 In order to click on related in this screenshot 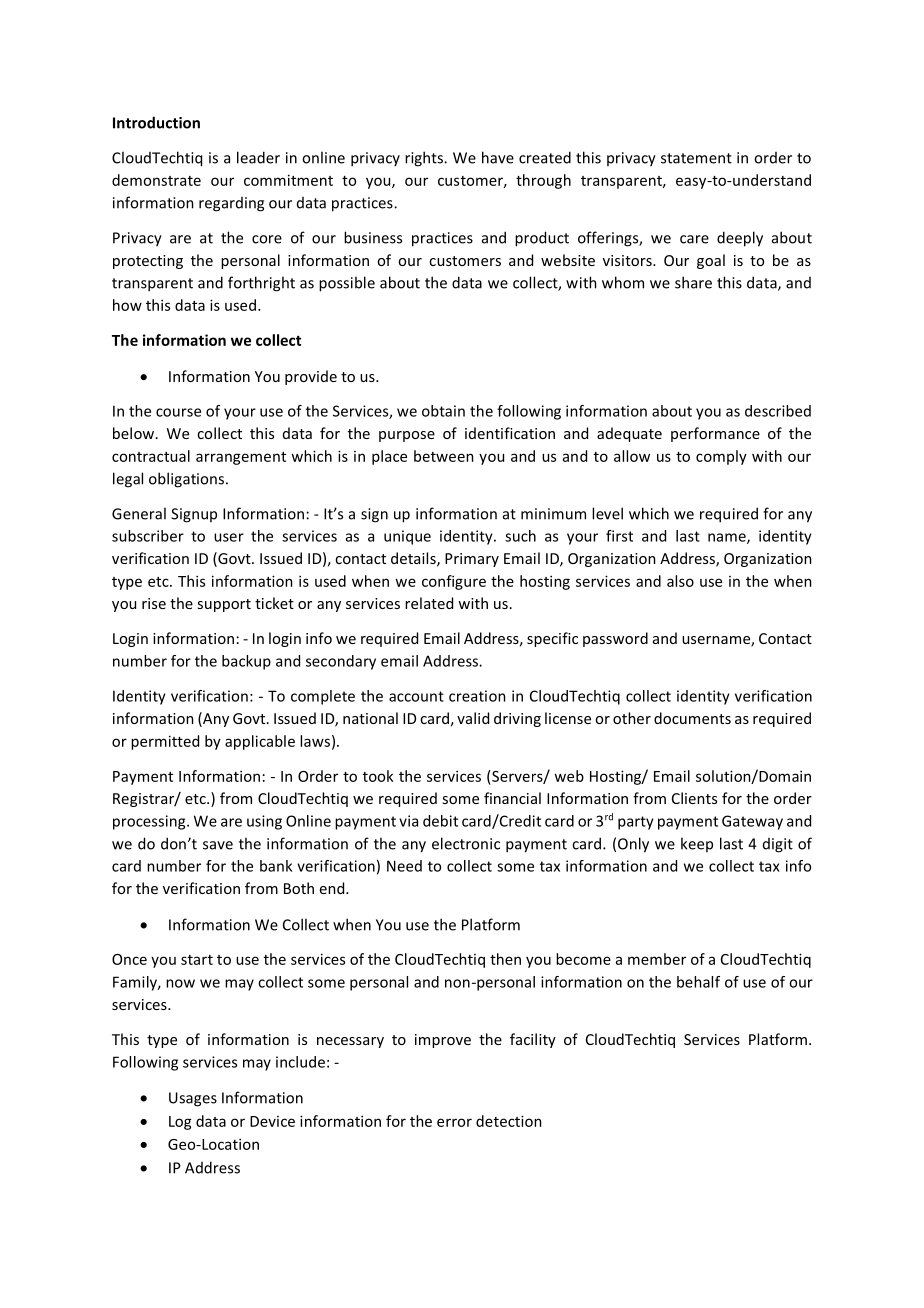, I will do `click(429, 603)`.
